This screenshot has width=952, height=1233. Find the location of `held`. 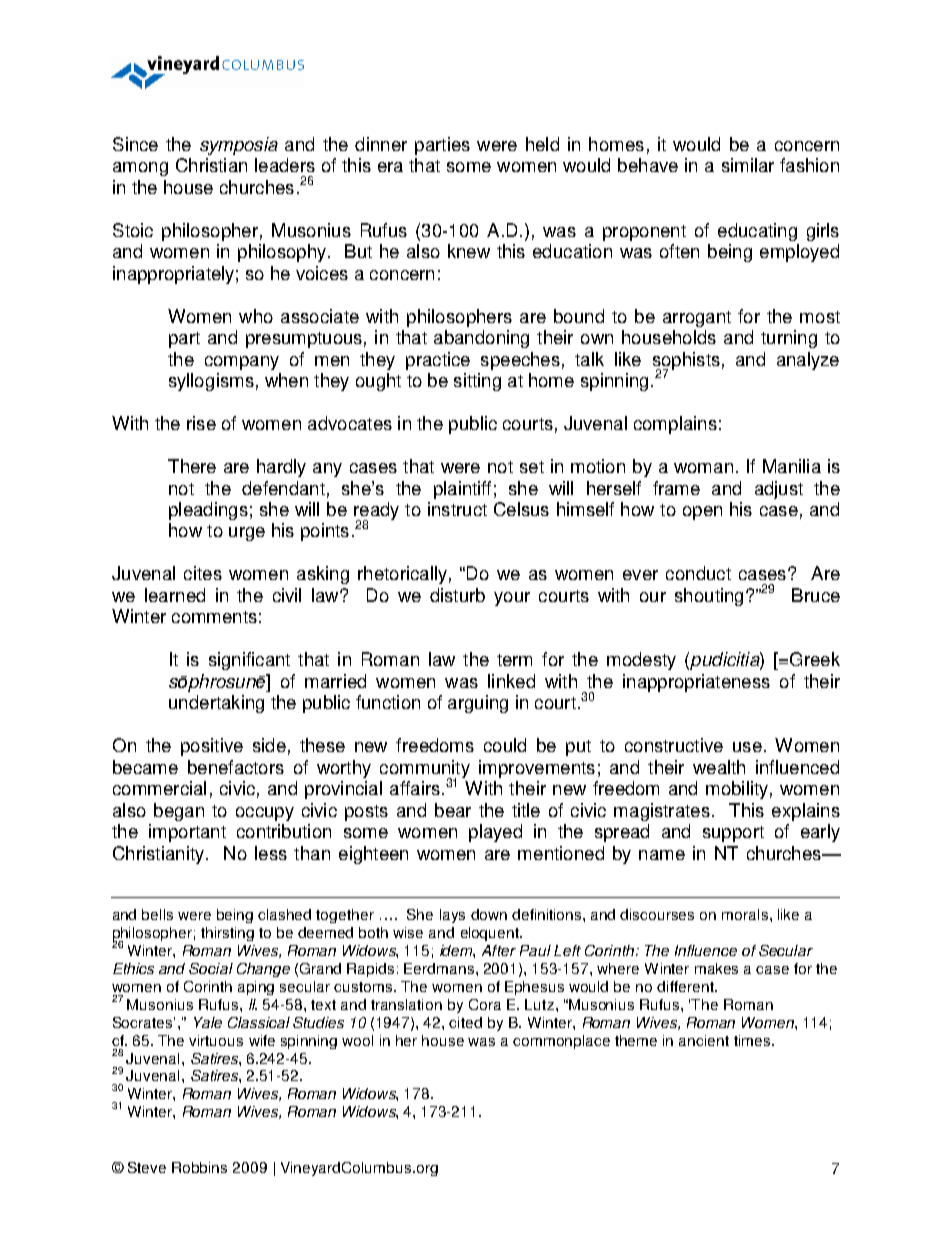

held is located at coordinates (542, 144).
